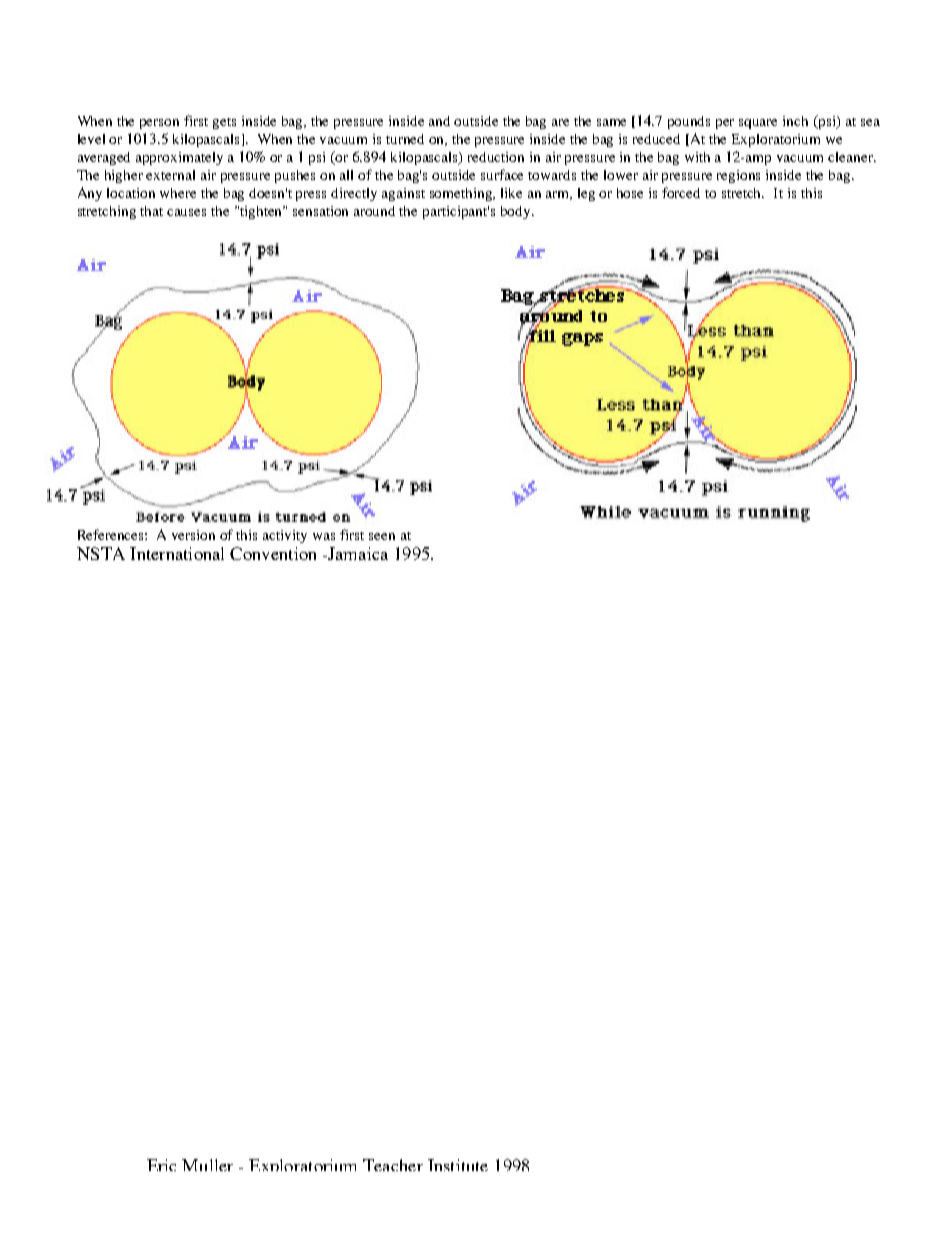 This screenshot has height=1233, width=952. I want to click on seen, so click(382, 536).
